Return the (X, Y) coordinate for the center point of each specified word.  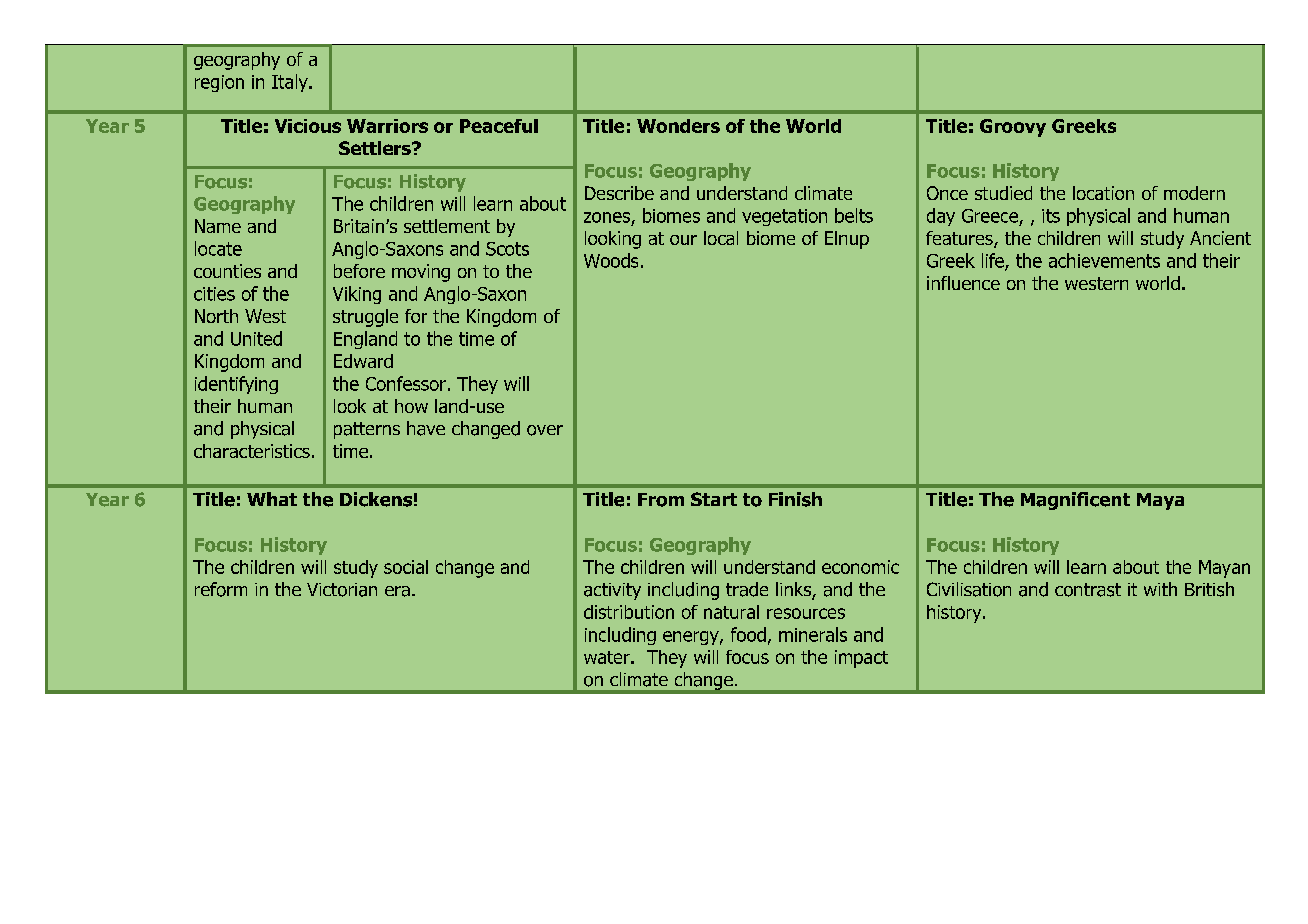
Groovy (1013, 128)
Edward (363, 361)
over (545, 430)
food (748, 634)
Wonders (678, 126)
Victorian (342, 590)
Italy (291, 83)
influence (963, 283)
